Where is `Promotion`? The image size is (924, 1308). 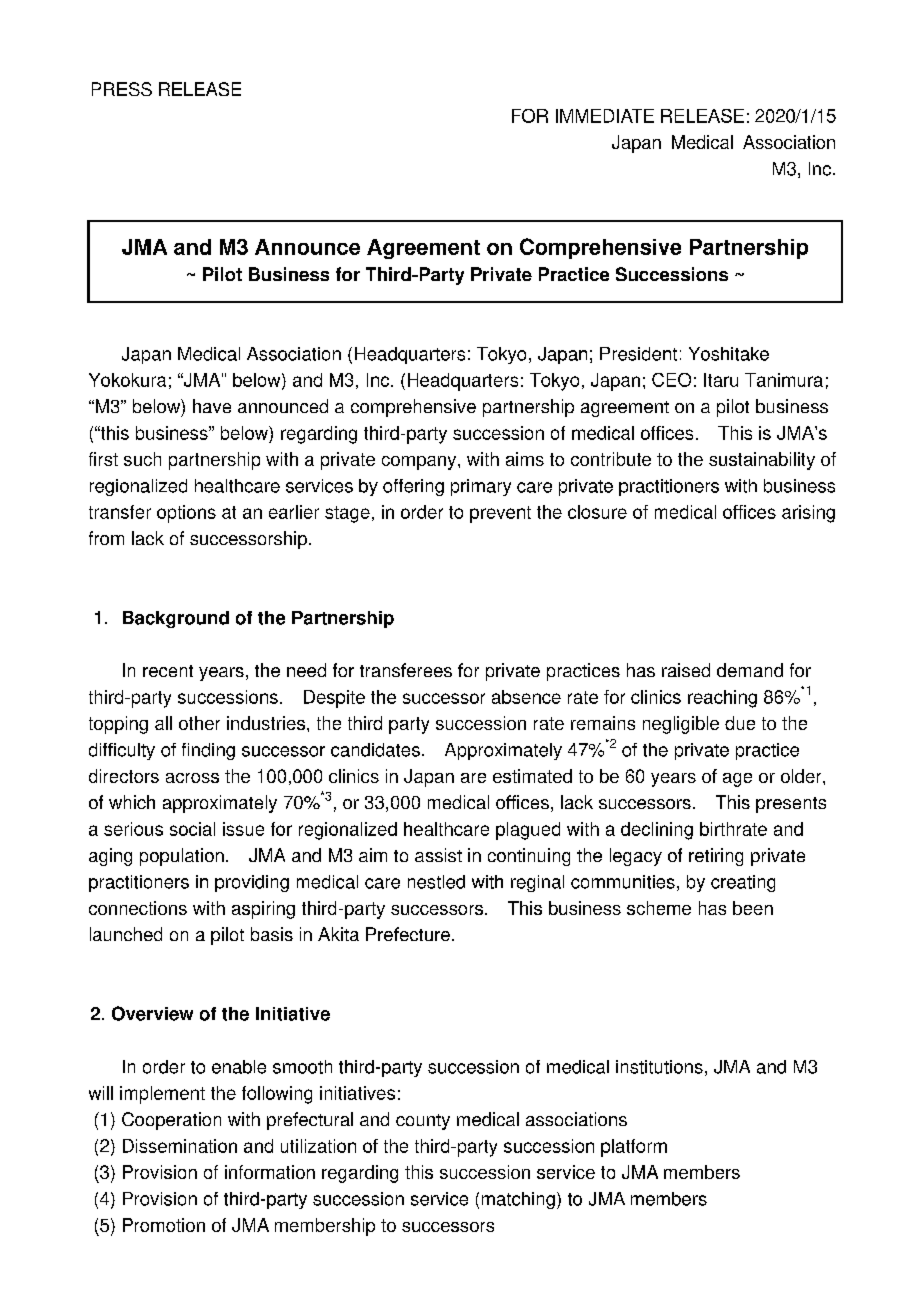
Promotion is located at coordinates (164, 1225).
